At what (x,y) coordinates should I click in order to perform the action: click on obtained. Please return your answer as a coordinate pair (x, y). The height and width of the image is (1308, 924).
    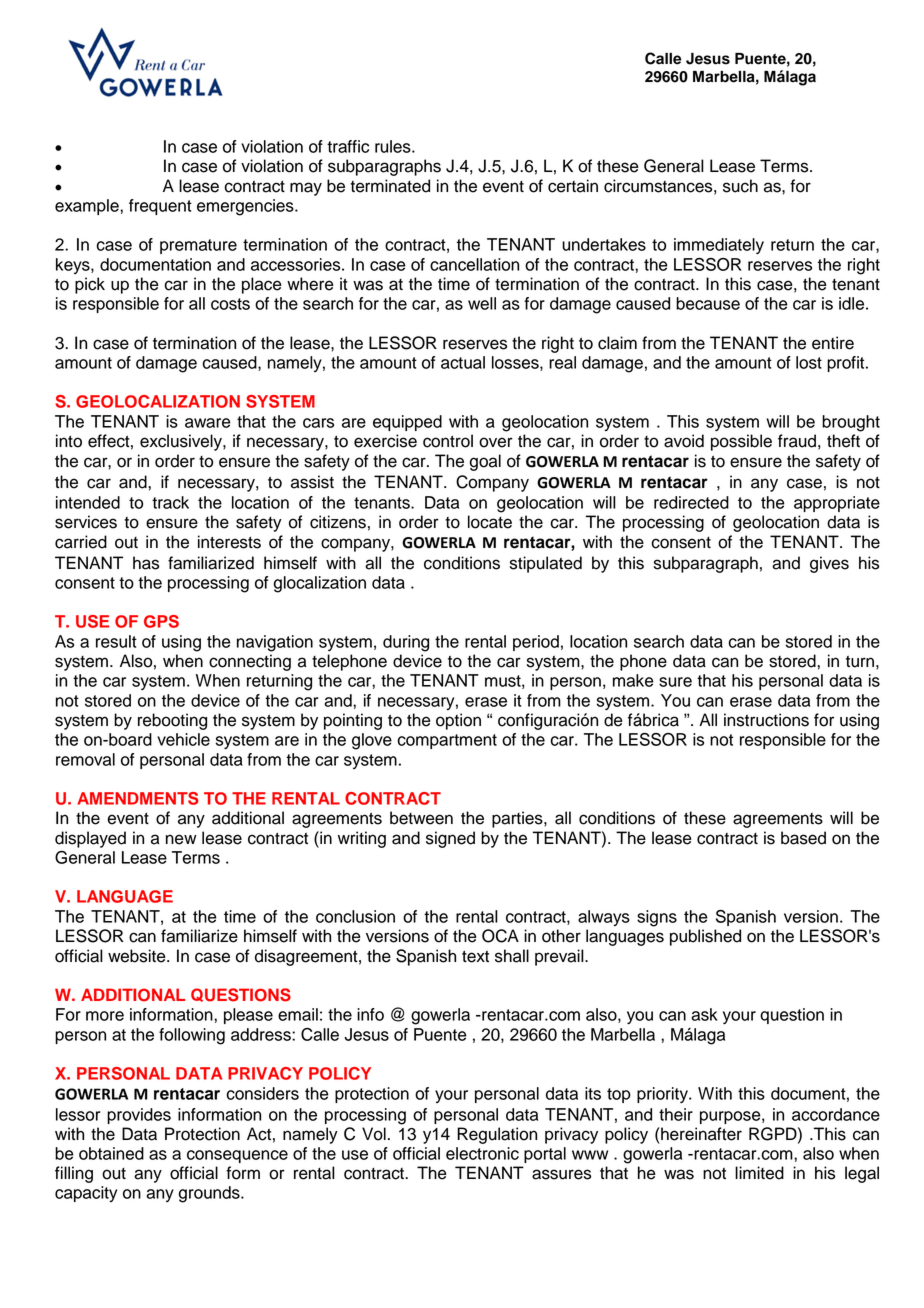
    Looking at the image, I should click on (111, 1153).
